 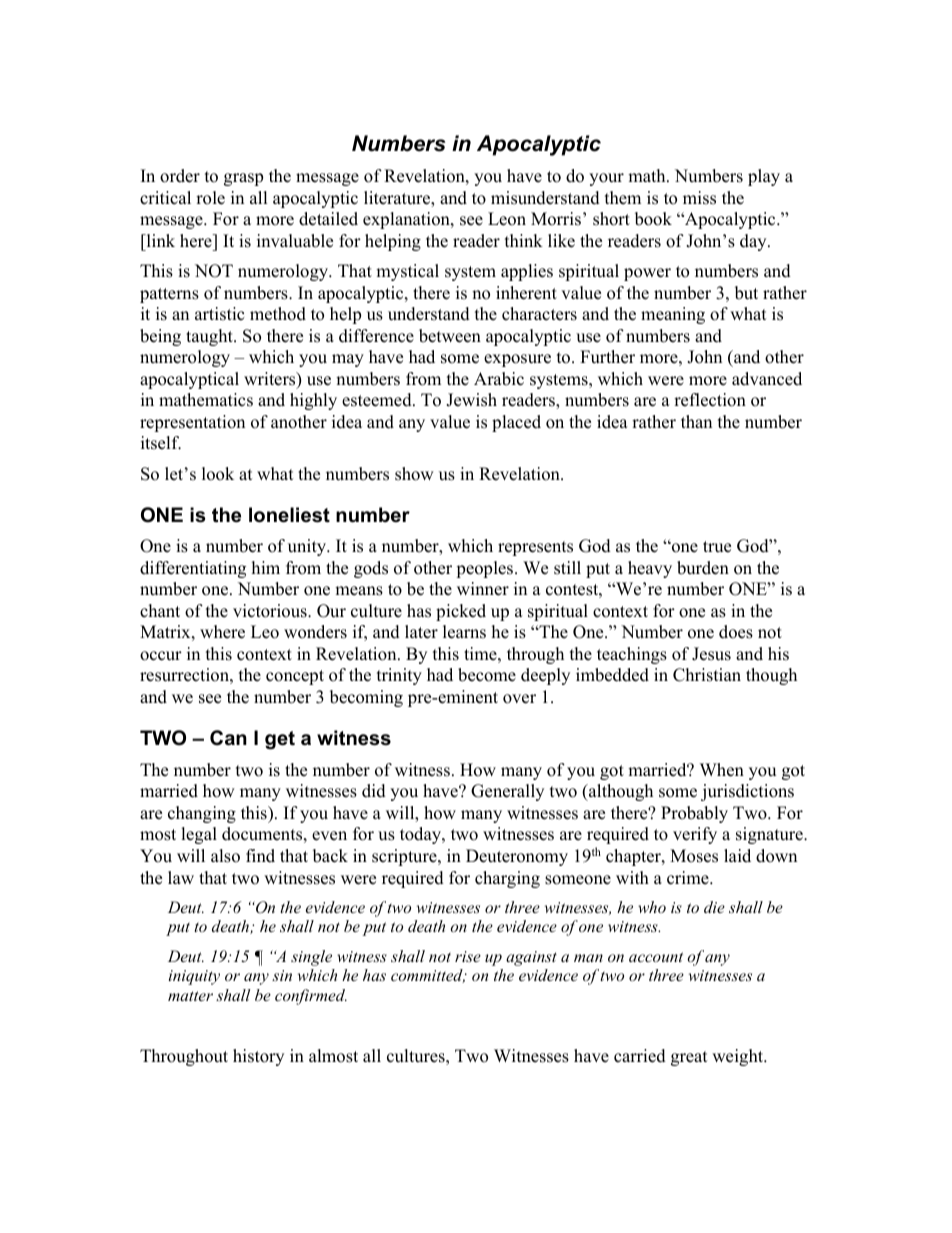 I want to click on him, so click(x=266, y=567).
